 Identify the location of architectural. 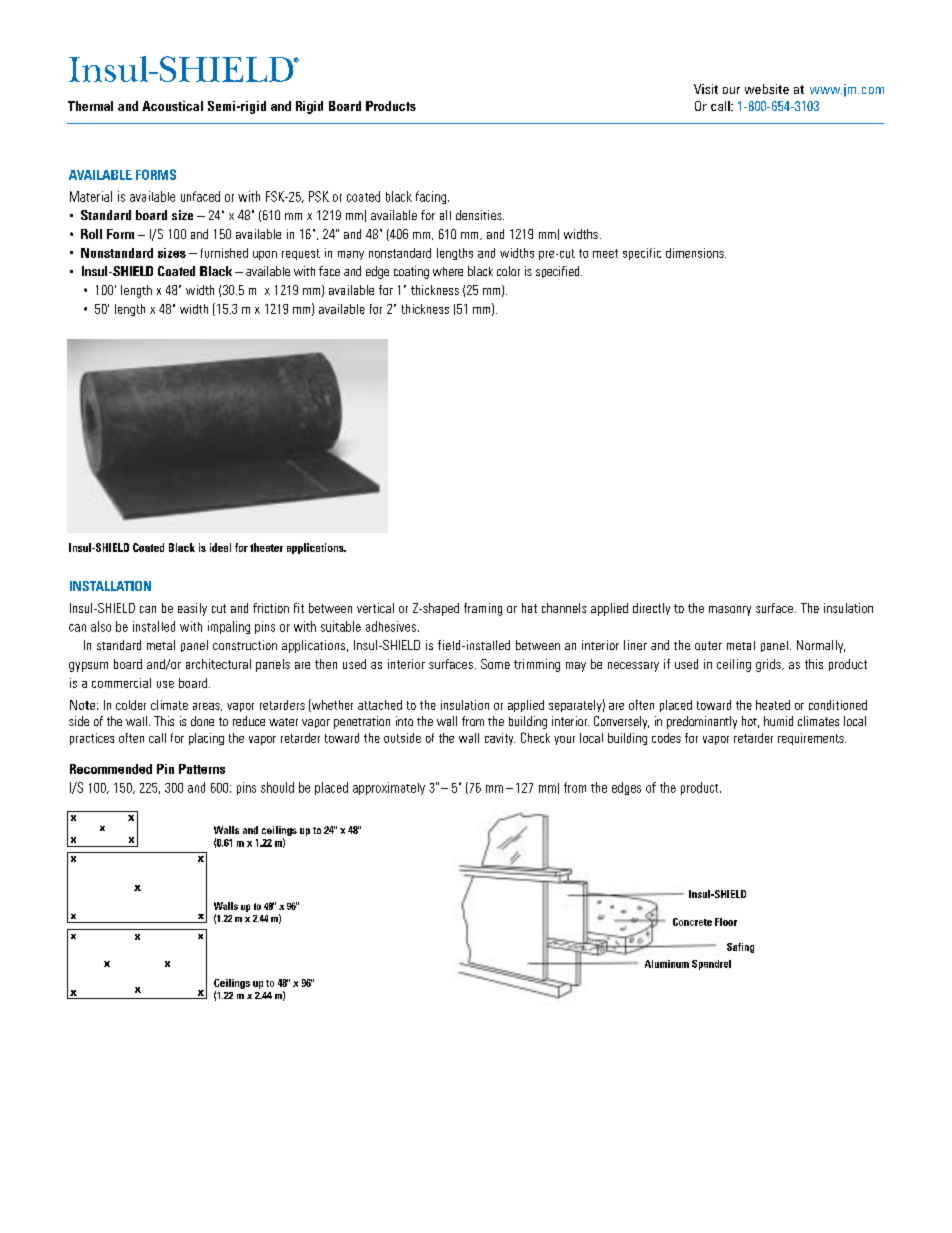
(218, 664).
